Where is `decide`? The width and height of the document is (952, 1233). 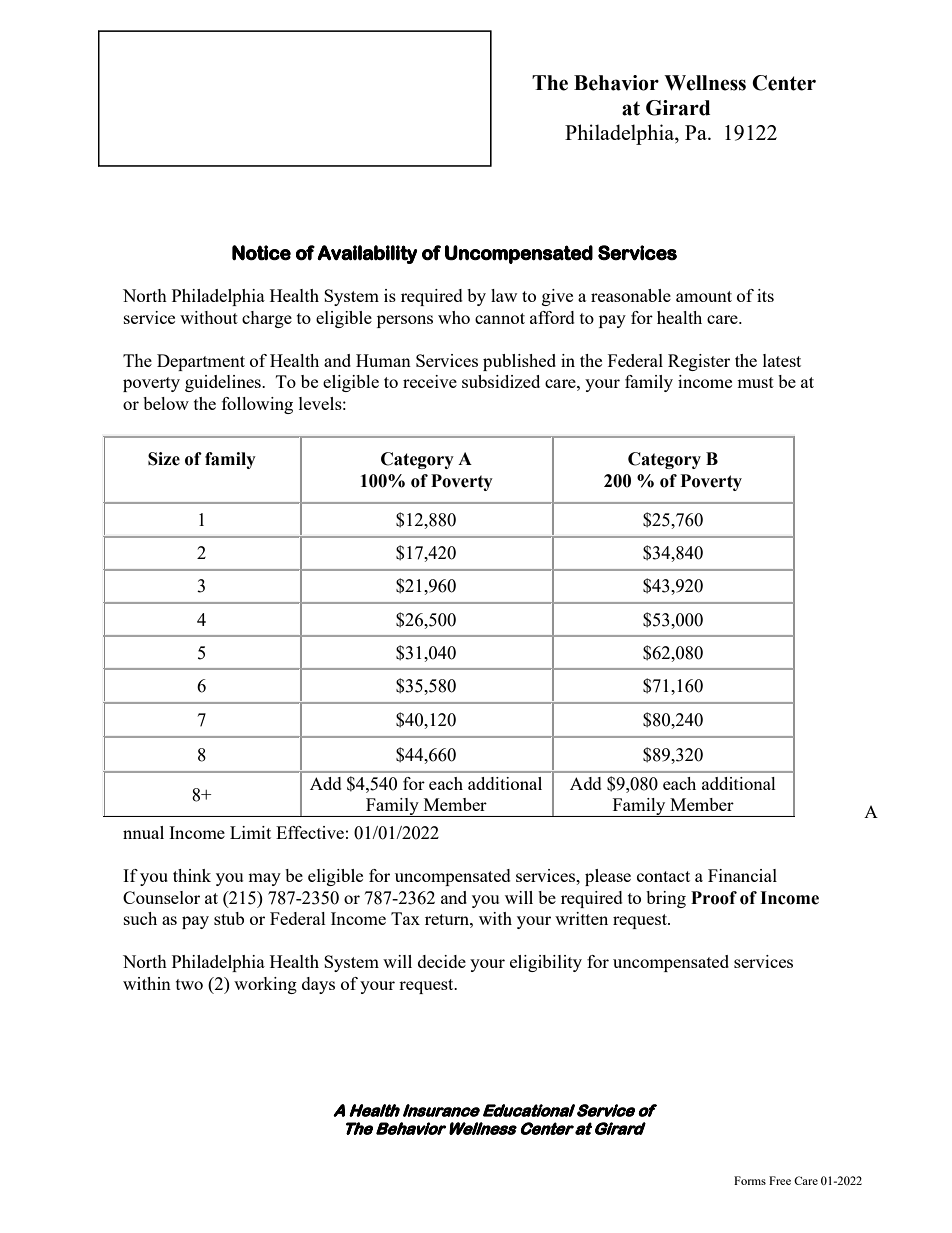
decide is located at coordinates (442, 961).
